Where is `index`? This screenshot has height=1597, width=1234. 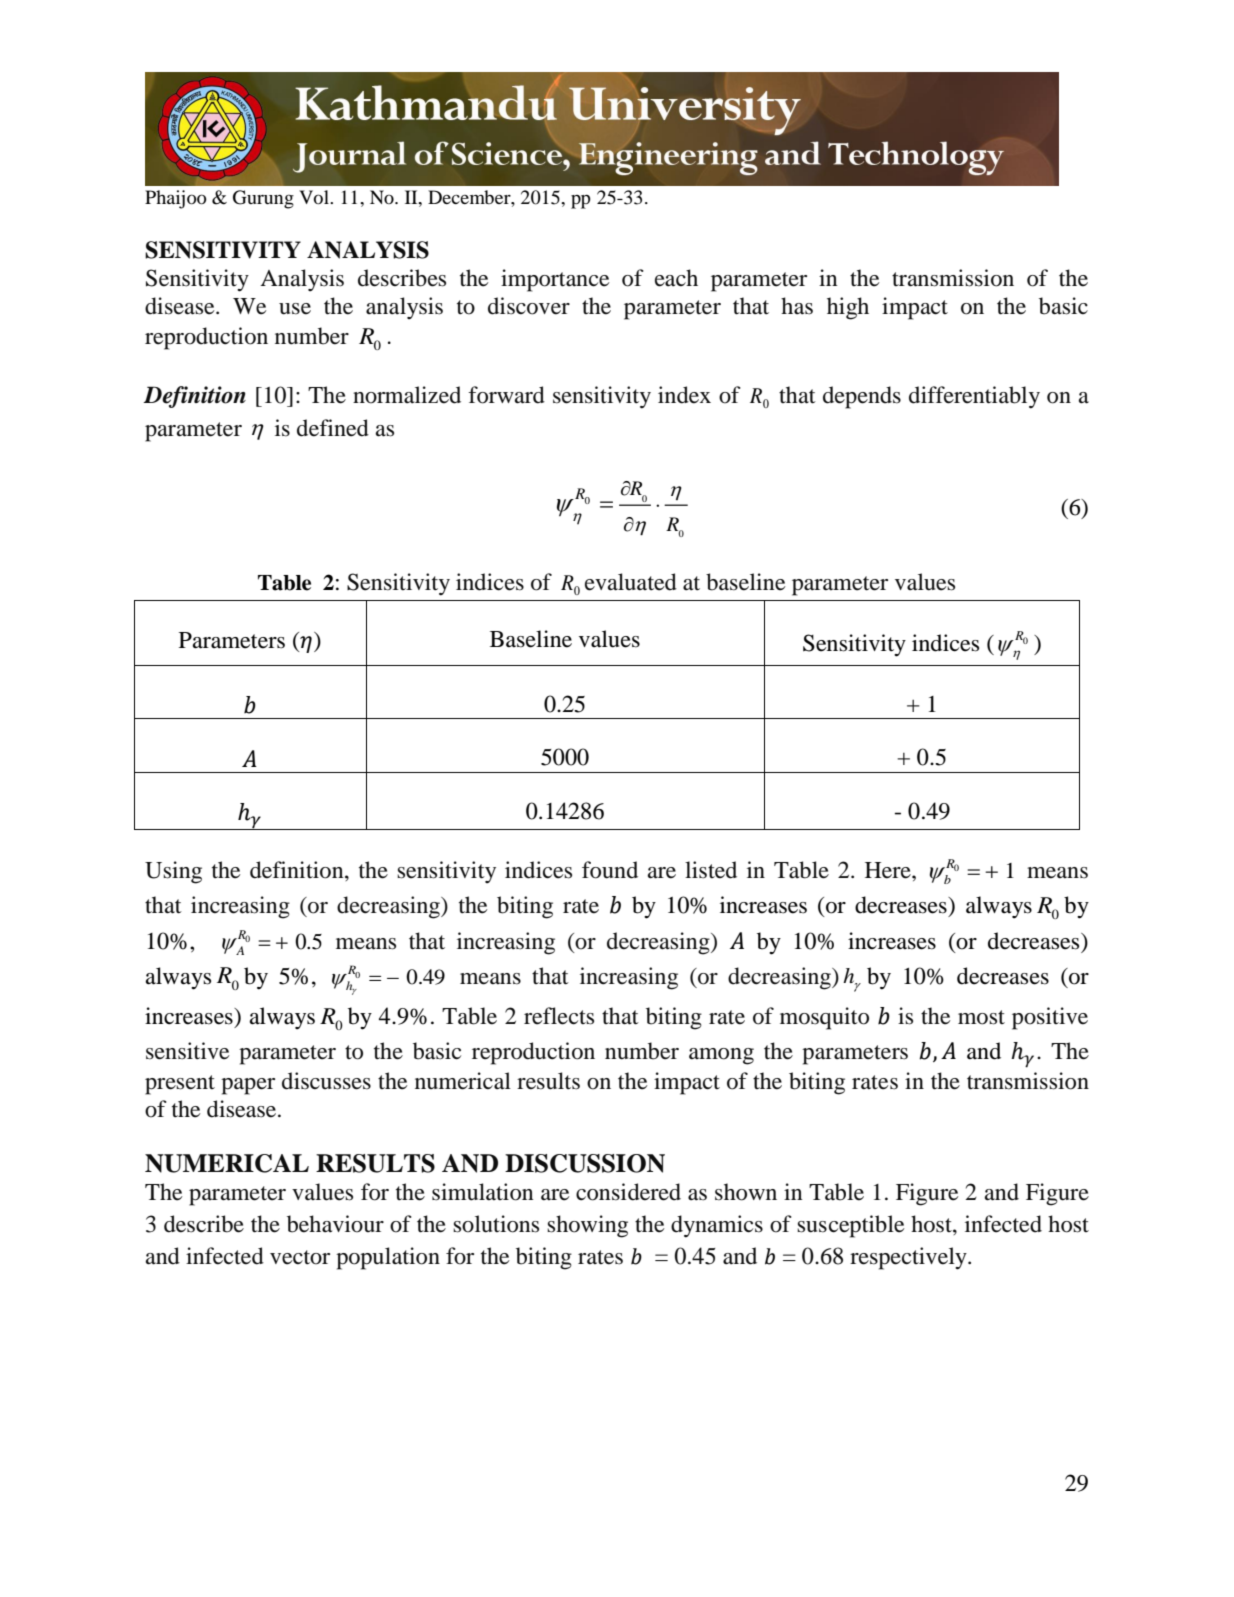 index is located at coordinates (684, 395).
